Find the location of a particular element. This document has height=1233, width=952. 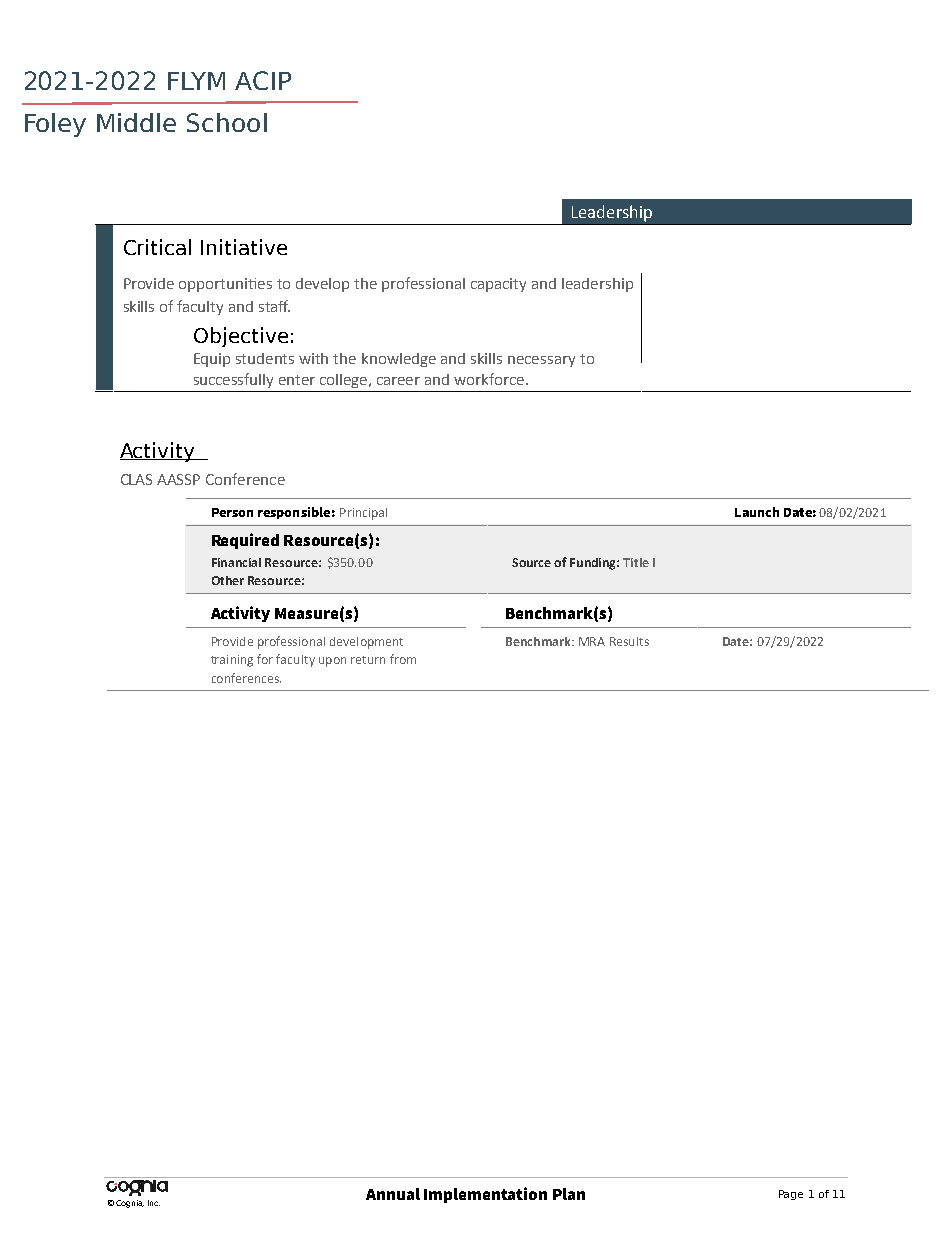

CLAS is located at coordinates (136, 479).
